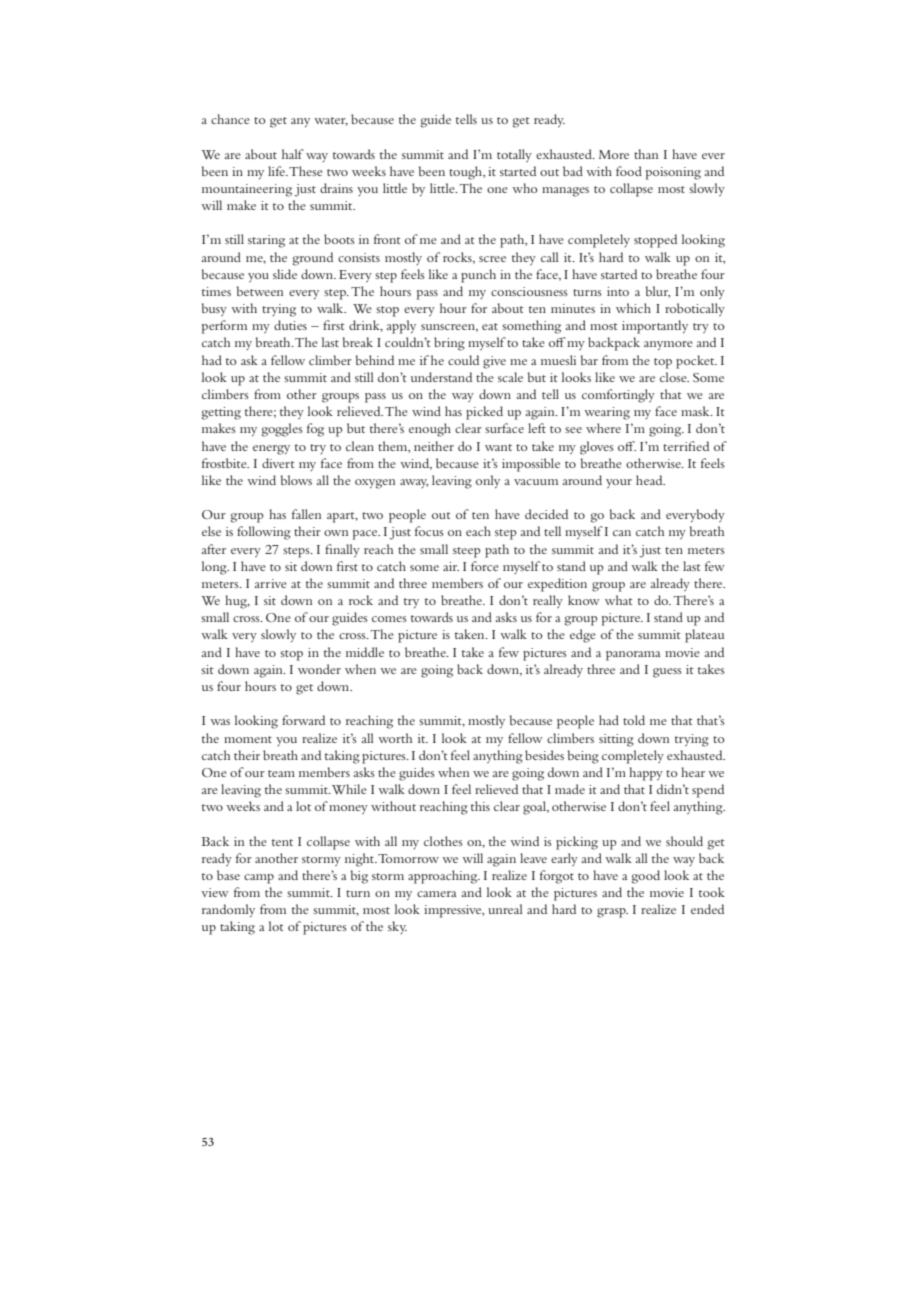 The height and width of the screenshot is (1308, 924). Describe the element at coordinates (646, 774) in the screenshot. I see `happy` at that location.
